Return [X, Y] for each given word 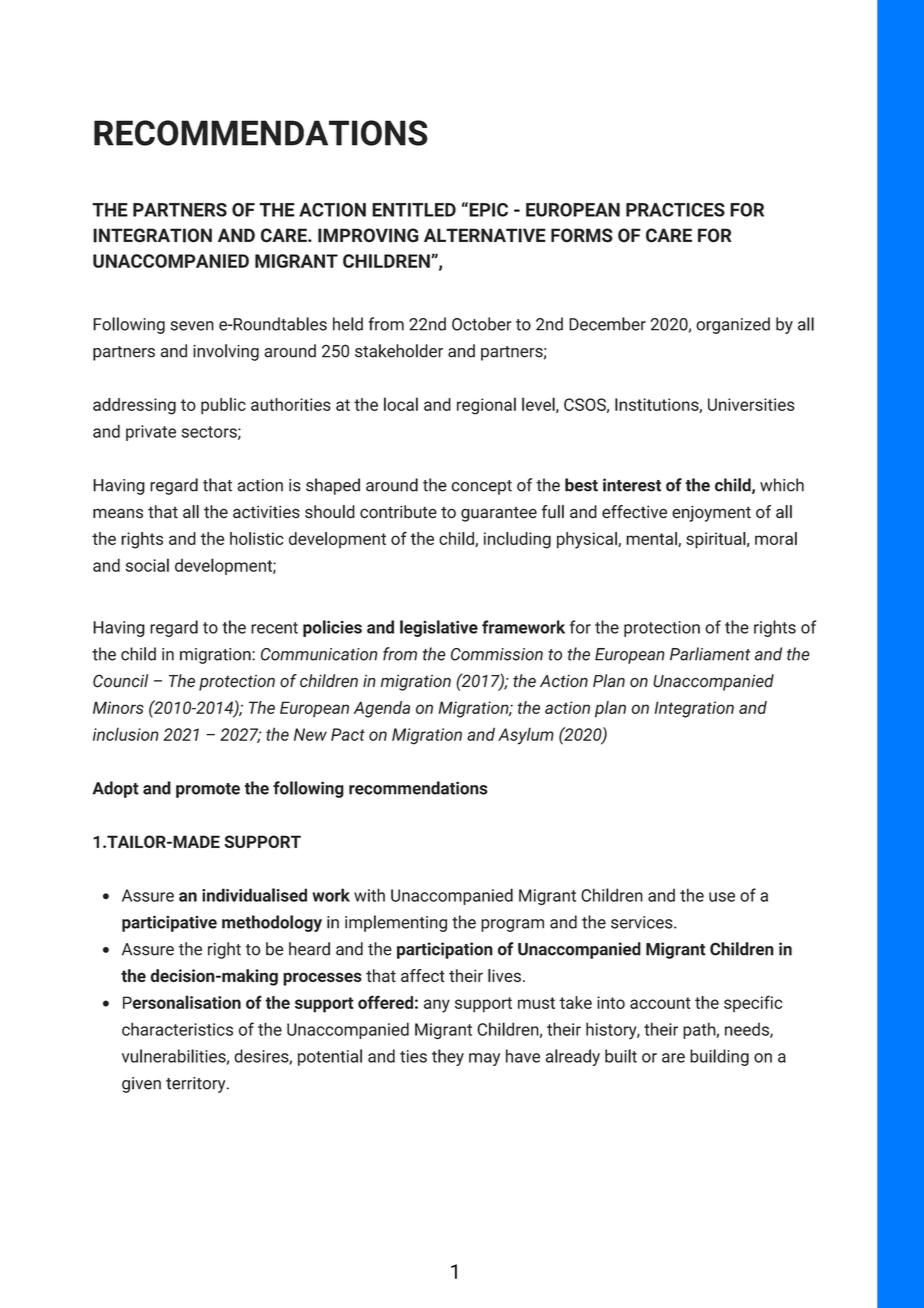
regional [486, 406]
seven [192, 326]
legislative [439, 628]
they [448, 1057]
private [151, 433]
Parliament [710, 654]
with [369, 895]
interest [632, 485]
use [722, 897]
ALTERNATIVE [485, 235]
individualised [254, 895]
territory [197, 1085]
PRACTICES [675, 210]
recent [274, 628]
